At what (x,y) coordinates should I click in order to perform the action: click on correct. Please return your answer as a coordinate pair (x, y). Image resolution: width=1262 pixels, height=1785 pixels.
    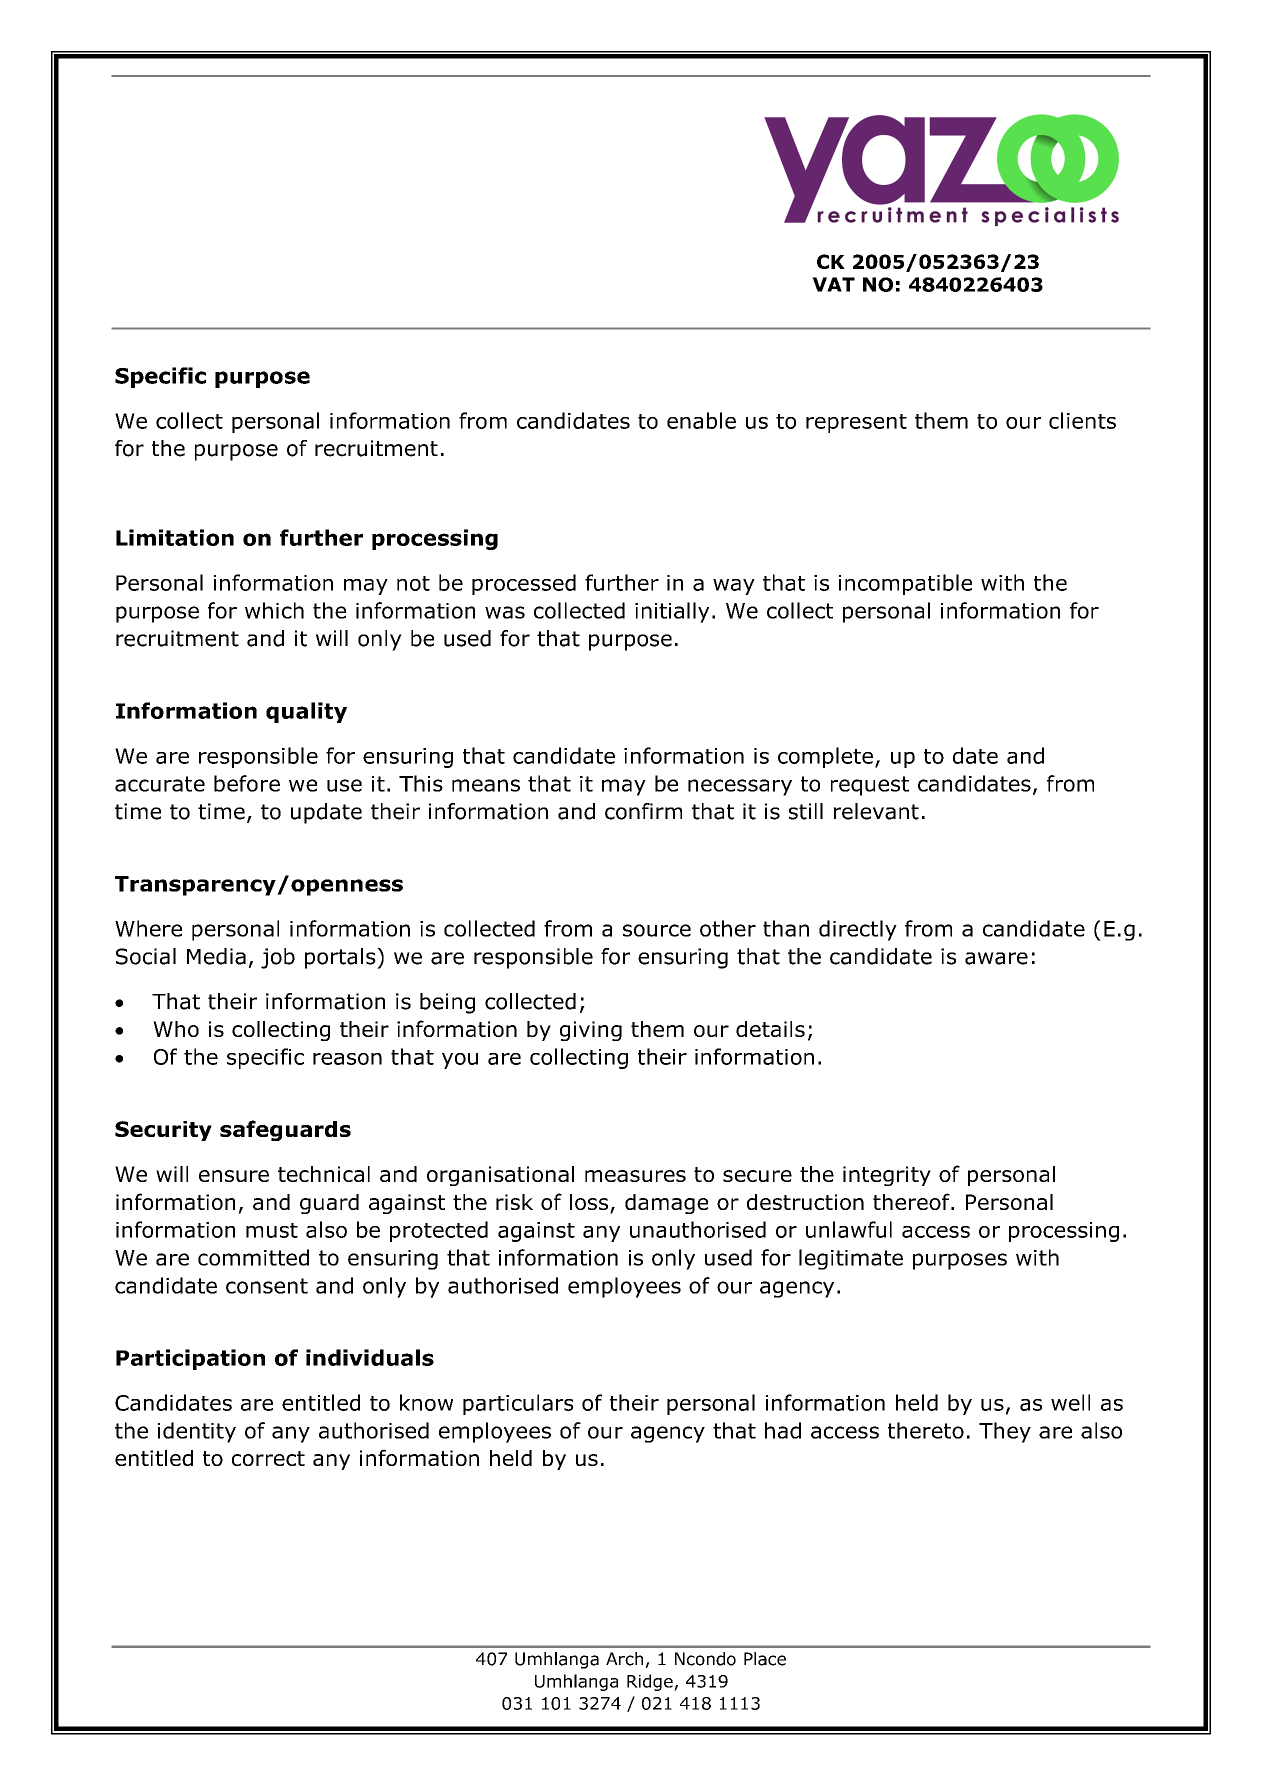
    Looking at the image, I should click on (268, 1458).
